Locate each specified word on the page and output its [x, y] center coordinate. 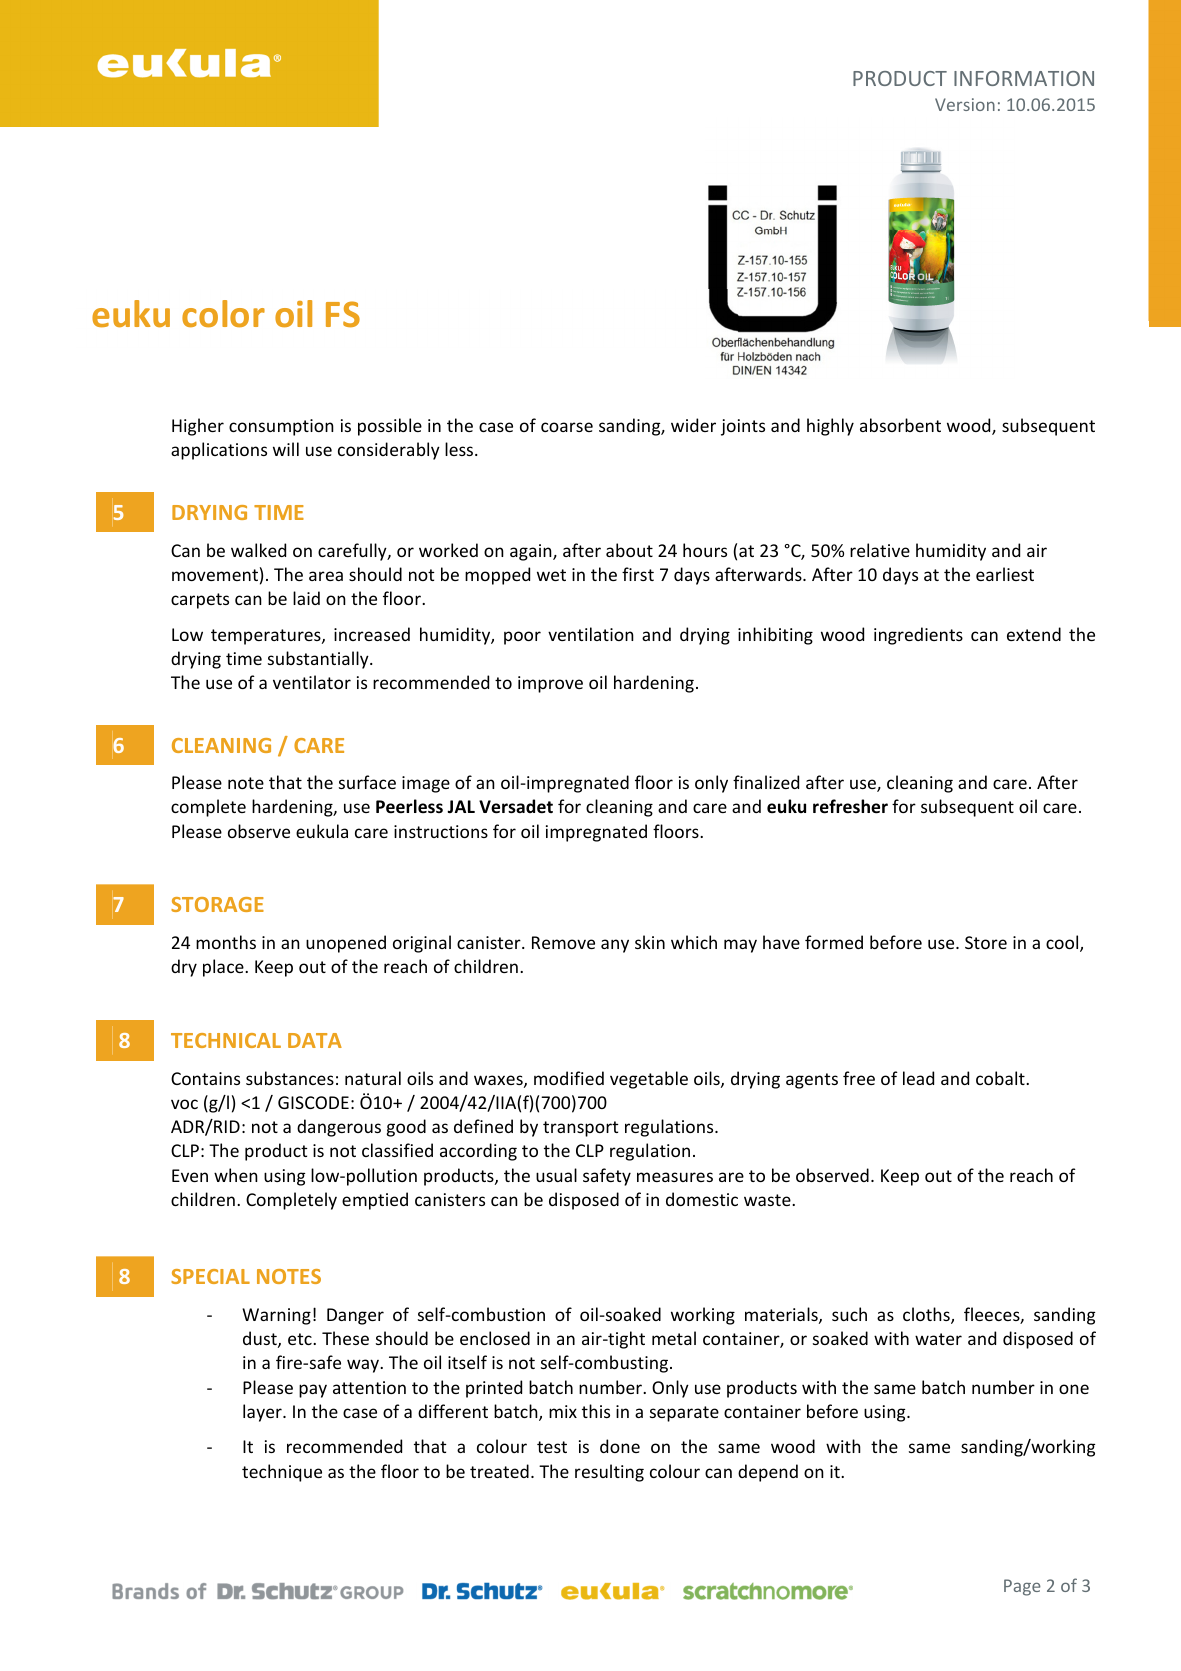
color [223, 314]
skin [650, 942]
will [286, 449]
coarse [567, 427]
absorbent [900, 425]
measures [675, 1177]
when [236, 1175]
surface [367, 782]
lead [918, 1078]
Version [965, 104]
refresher [850, 806]
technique [282, 1473]
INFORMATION [1024, 78]
